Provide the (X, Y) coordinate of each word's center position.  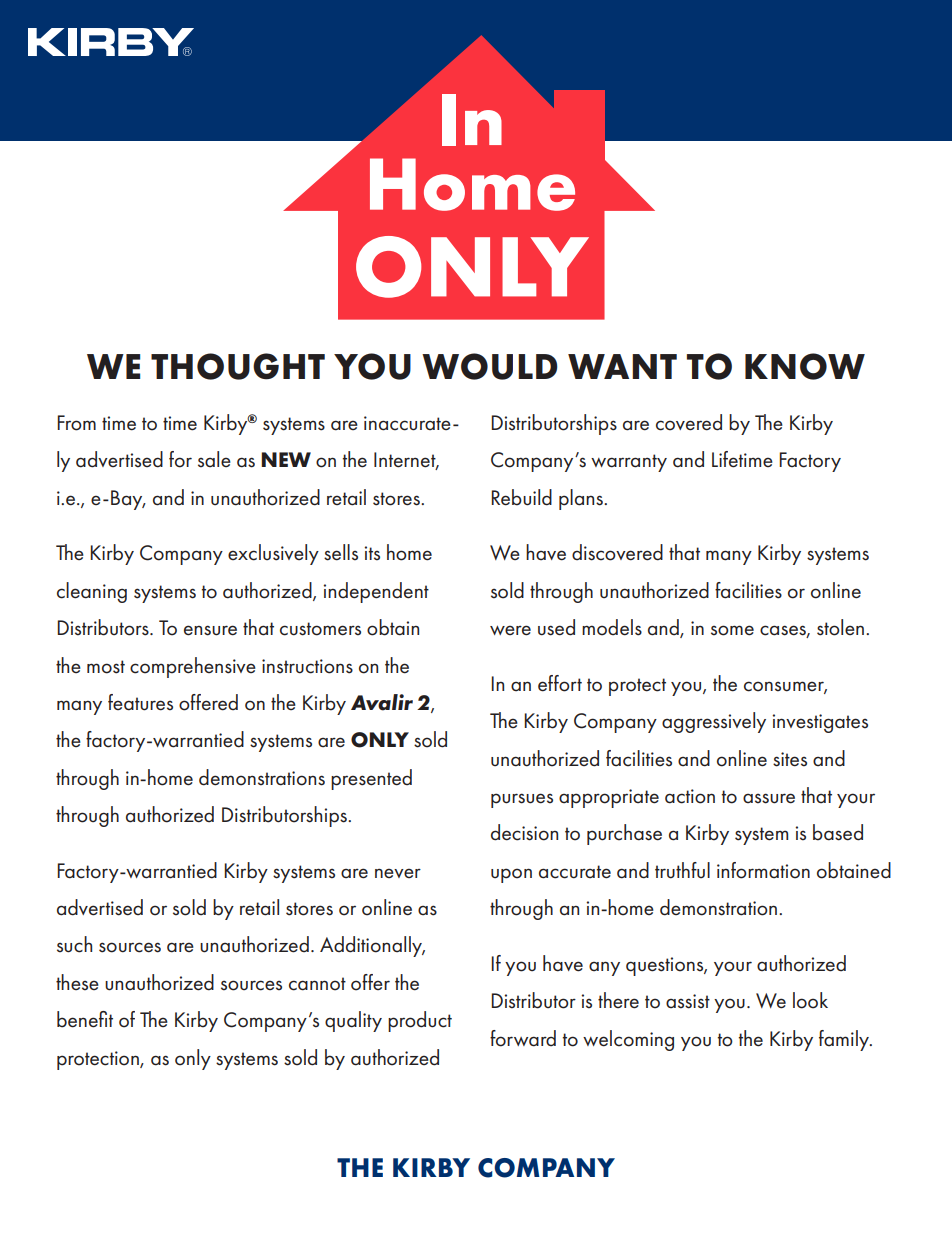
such (74, 944)
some (732, 630)
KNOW (805, 366)
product (420, 1021)
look (810, 1000)
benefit (85, 1019)
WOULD (490, 366)
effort (560, 683)
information (763, 870)
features (140, 702)
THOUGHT (238, 366)
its (372, 553)
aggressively (714, 722)
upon (511, 875)
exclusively (273, 554)
